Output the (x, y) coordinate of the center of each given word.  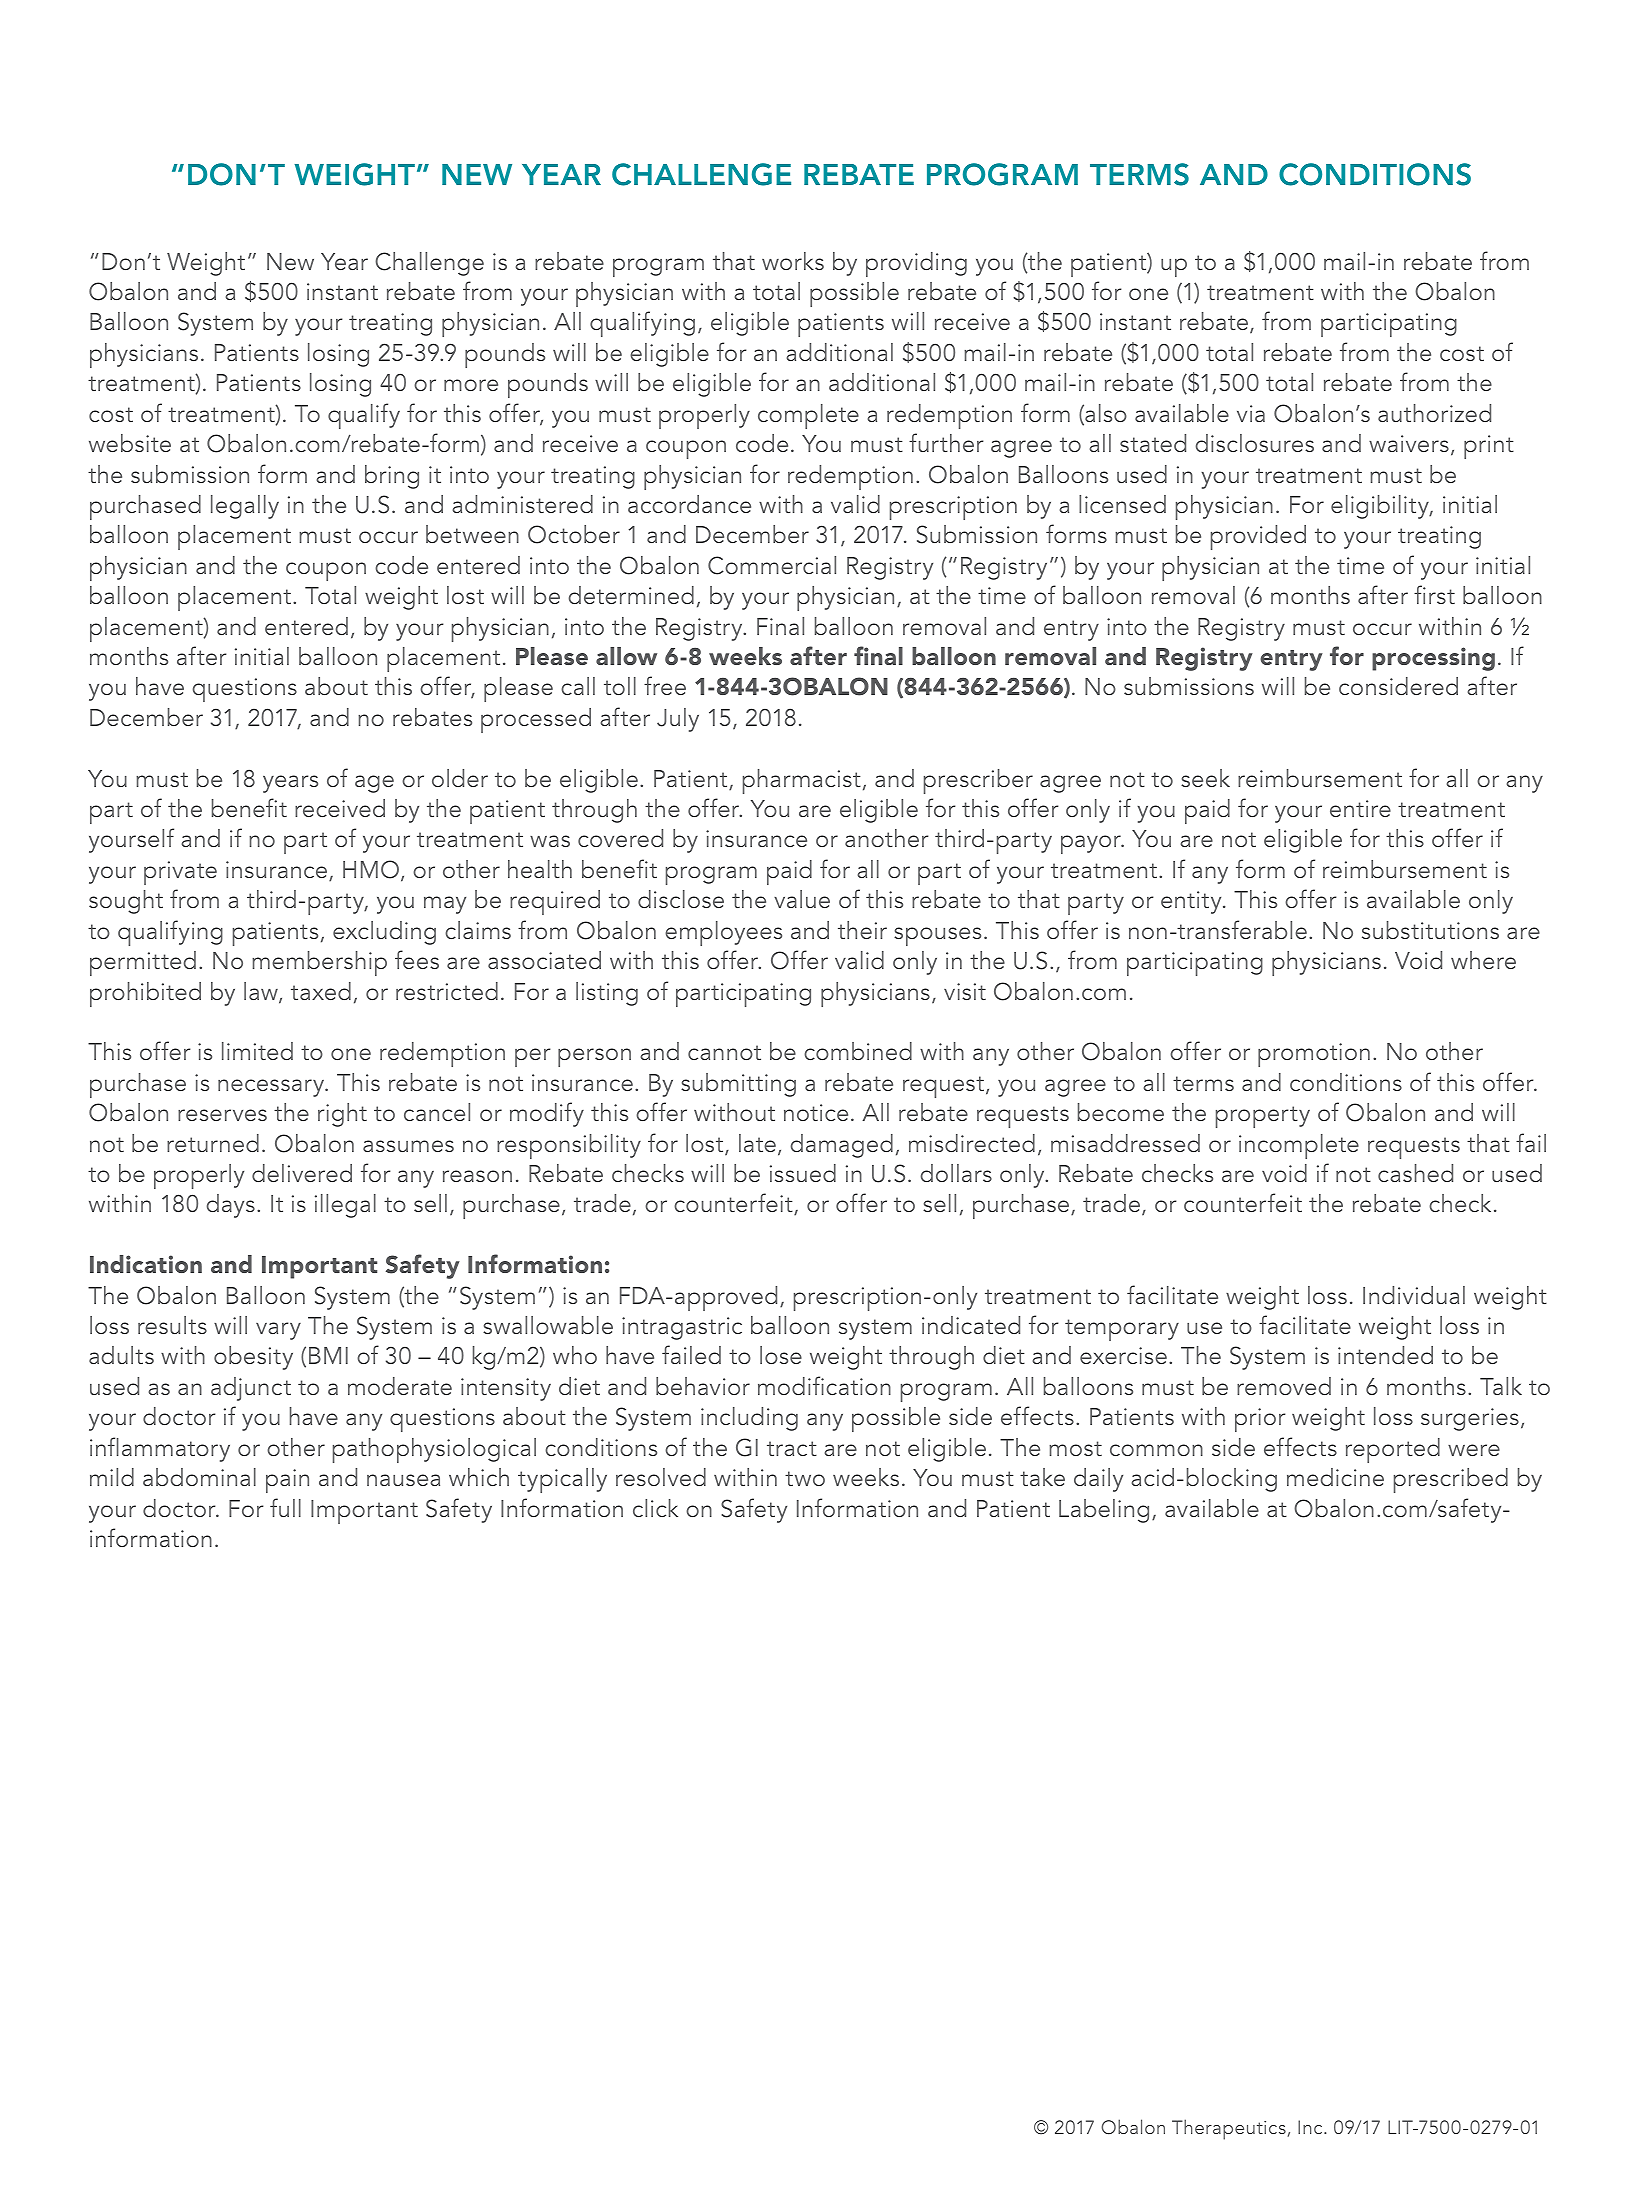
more (471, 385)
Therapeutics (1229, 2129)
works (793, 261)
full (285, 1507)
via (1251, 413)
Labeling (1104, 1511)
